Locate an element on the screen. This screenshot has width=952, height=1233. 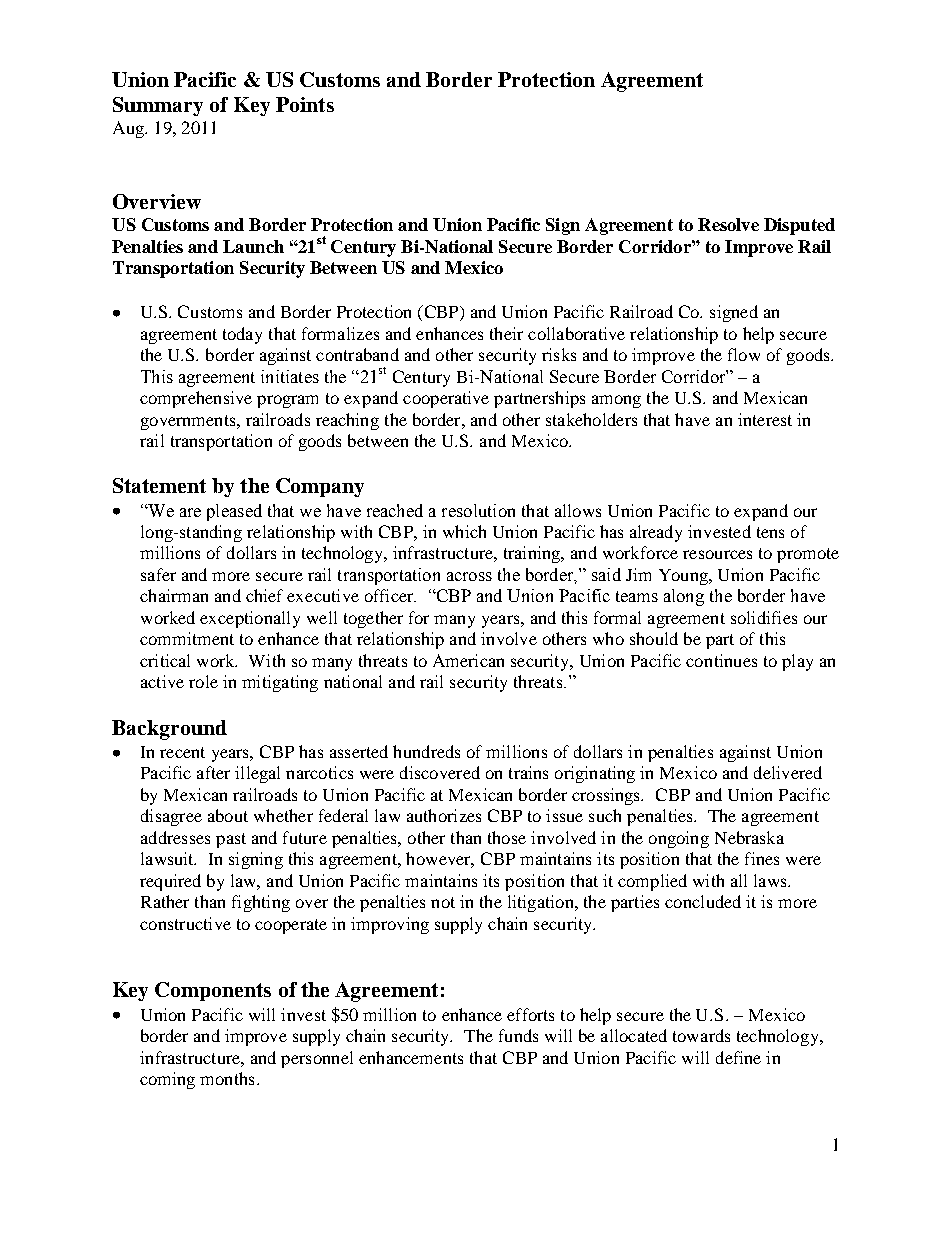
funds is located at coordinates (518, 1035).
